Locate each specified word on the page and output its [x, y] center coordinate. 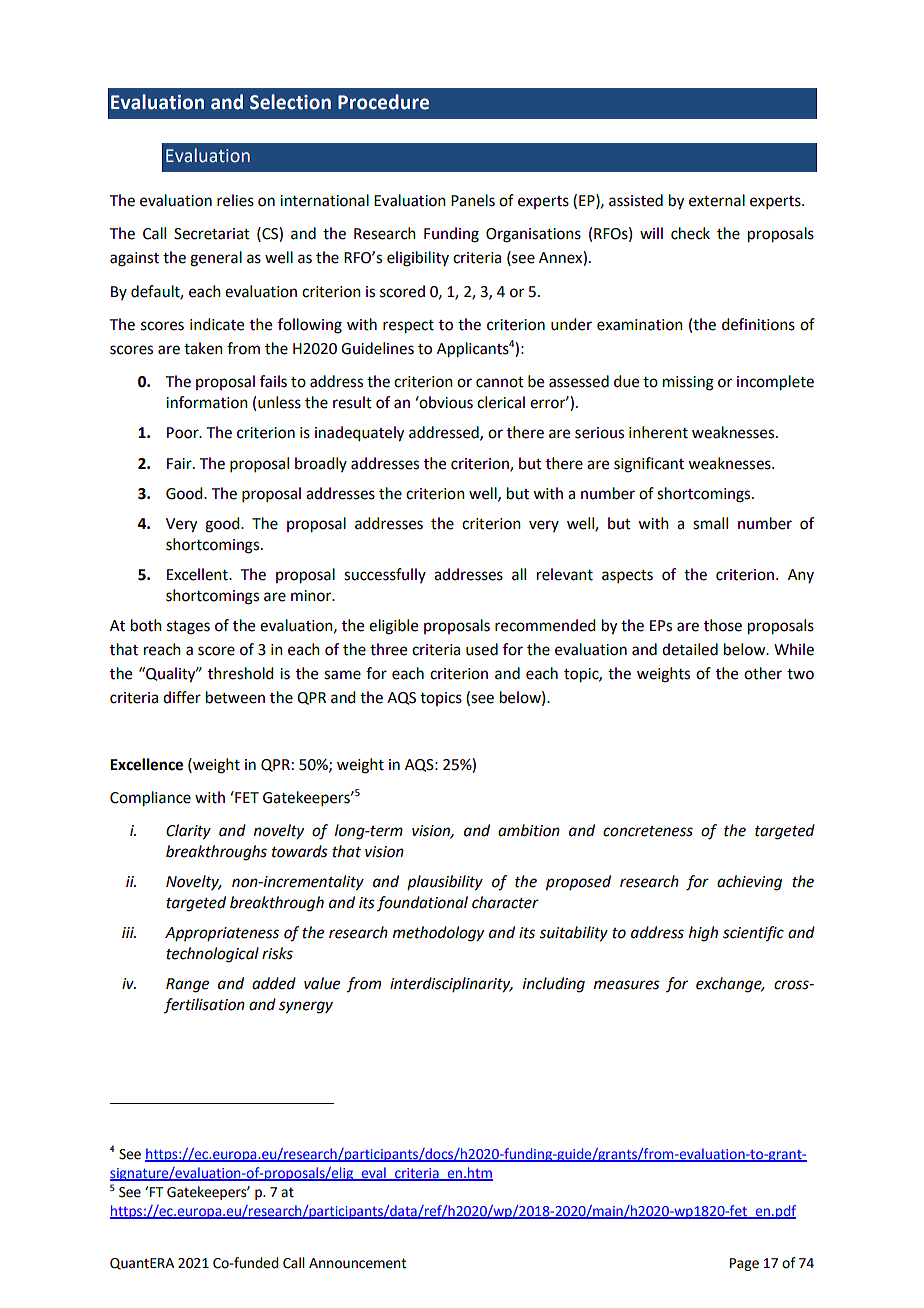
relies [235, 200]
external [717, 200]
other [763, 673]
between [235, 697]
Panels [473, 200]
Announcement [357, 1263]
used [482, 649]
